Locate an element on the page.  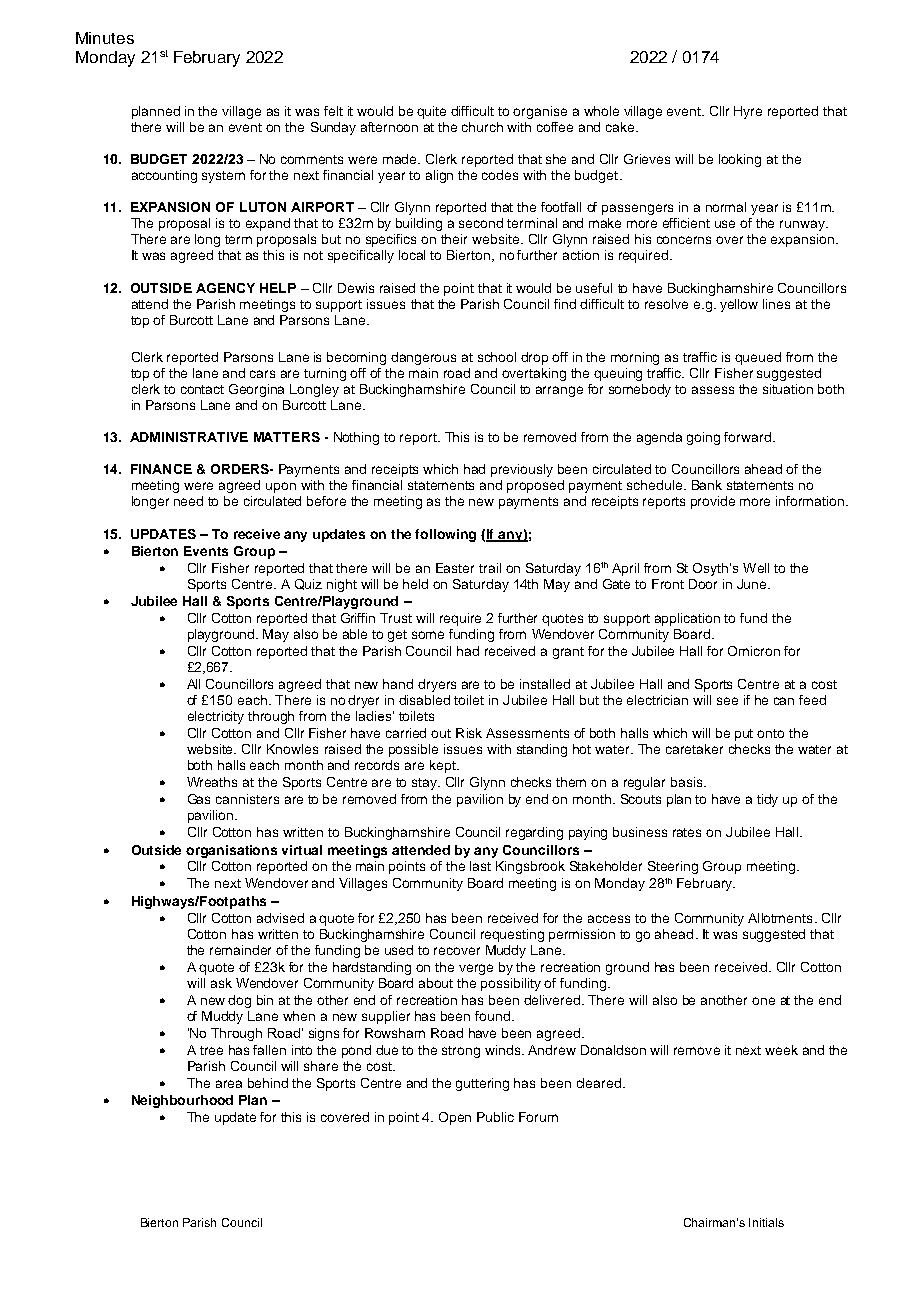
Minutes is located at coordinates (105, 38).
